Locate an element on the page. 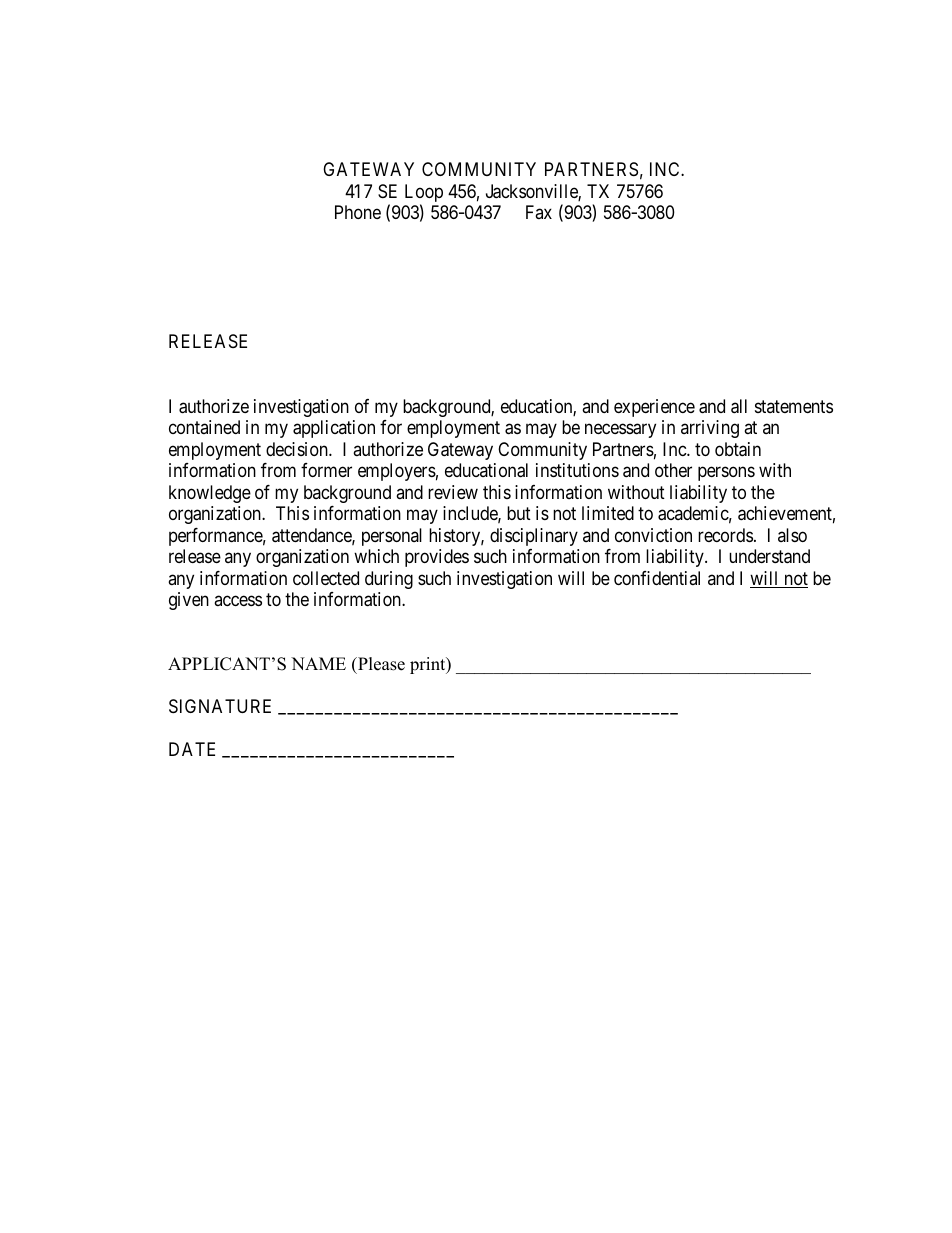  contained is located at coordinates (204, 427).
